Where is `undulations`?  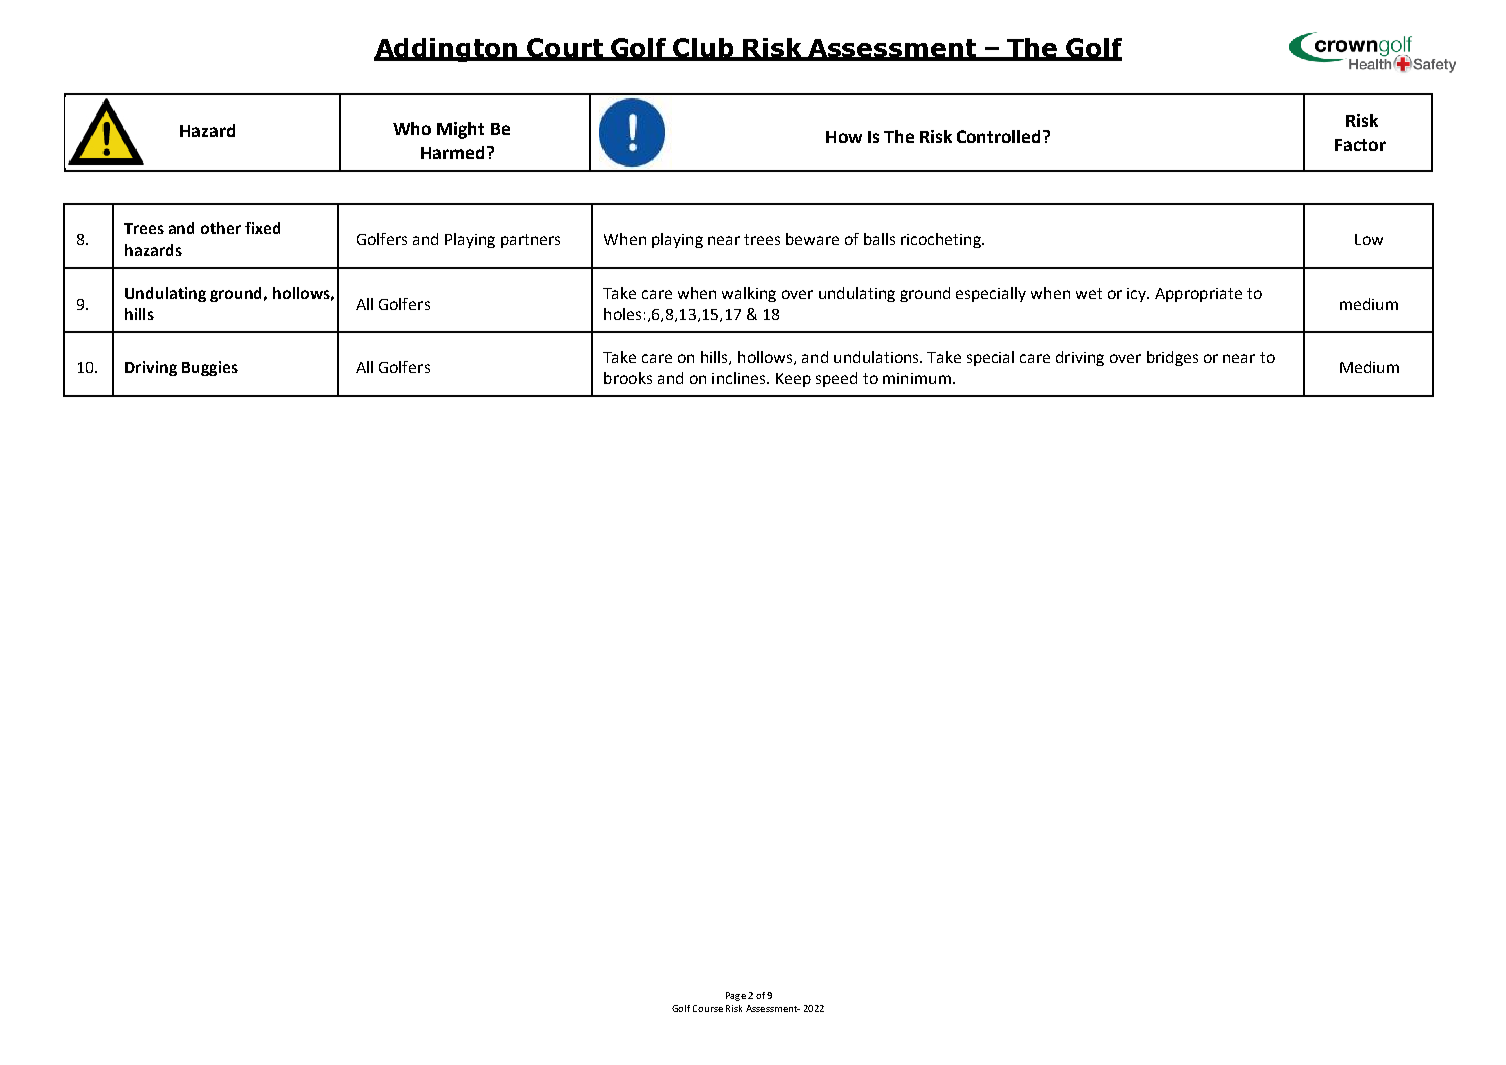 undulations is located at coordinates (877, 357).
